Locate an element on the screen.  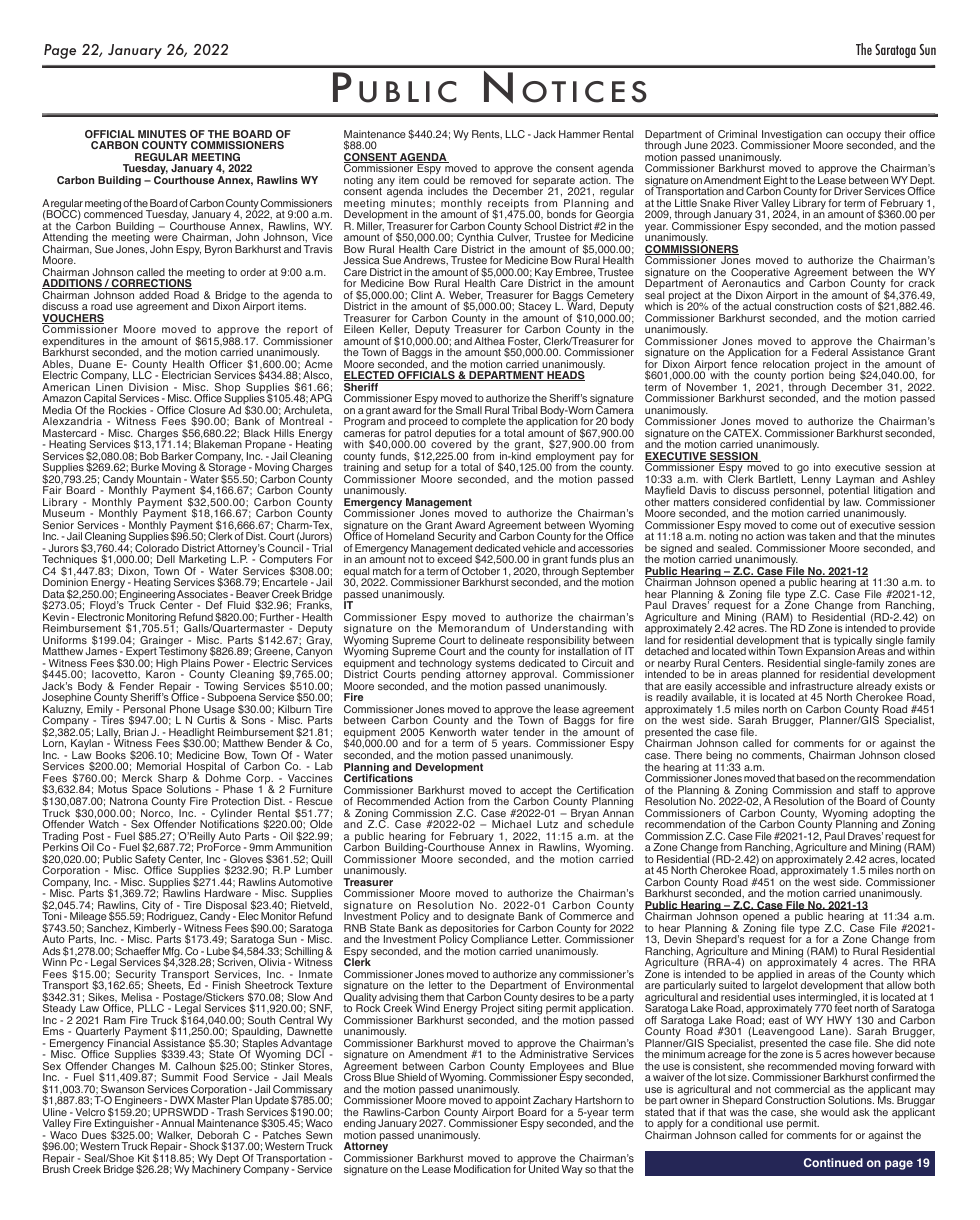
Walker is located at coordinates (174, 1136).
